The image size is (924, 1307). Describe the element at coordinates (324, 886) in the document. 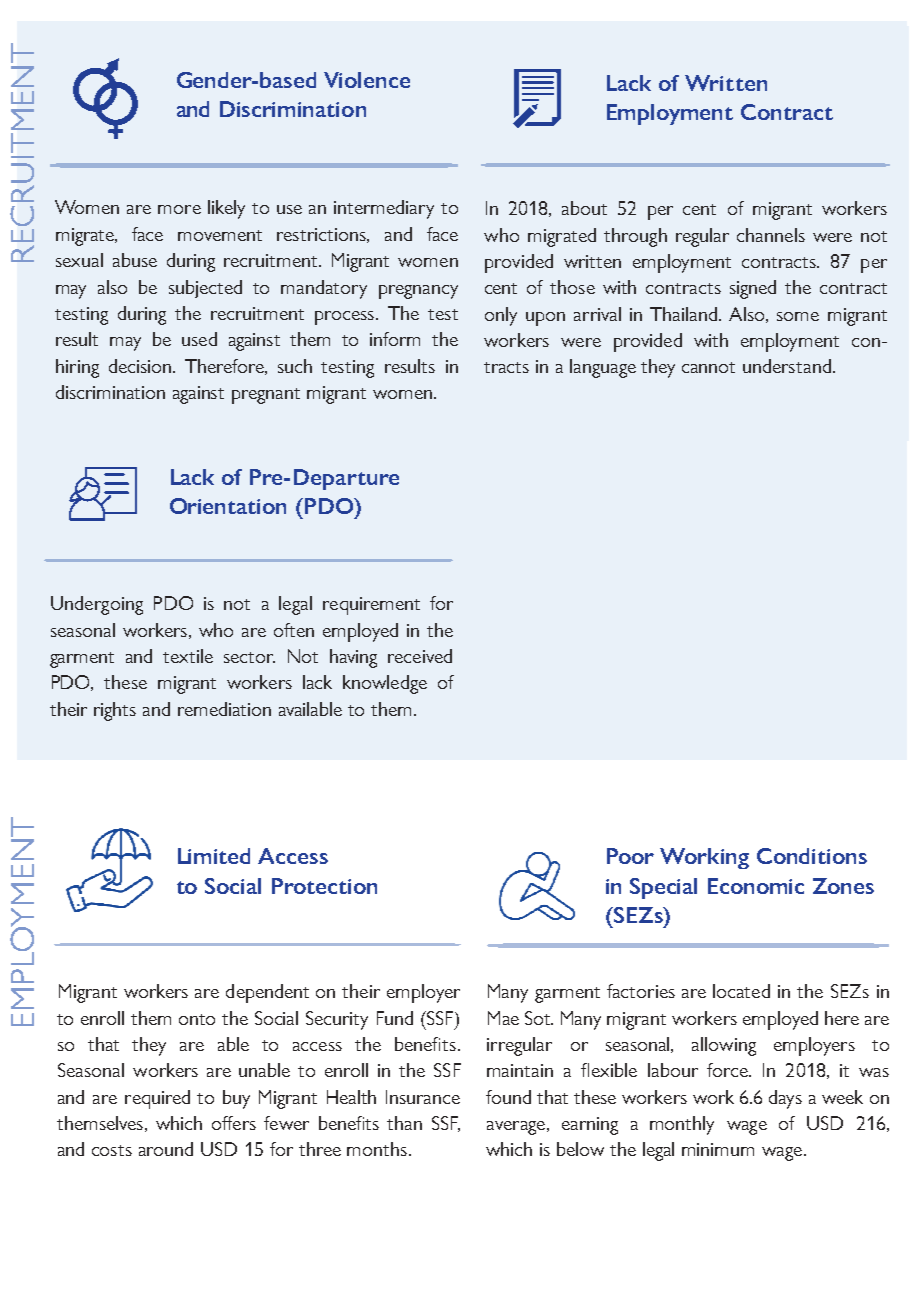

I see `Protection` at that location.
